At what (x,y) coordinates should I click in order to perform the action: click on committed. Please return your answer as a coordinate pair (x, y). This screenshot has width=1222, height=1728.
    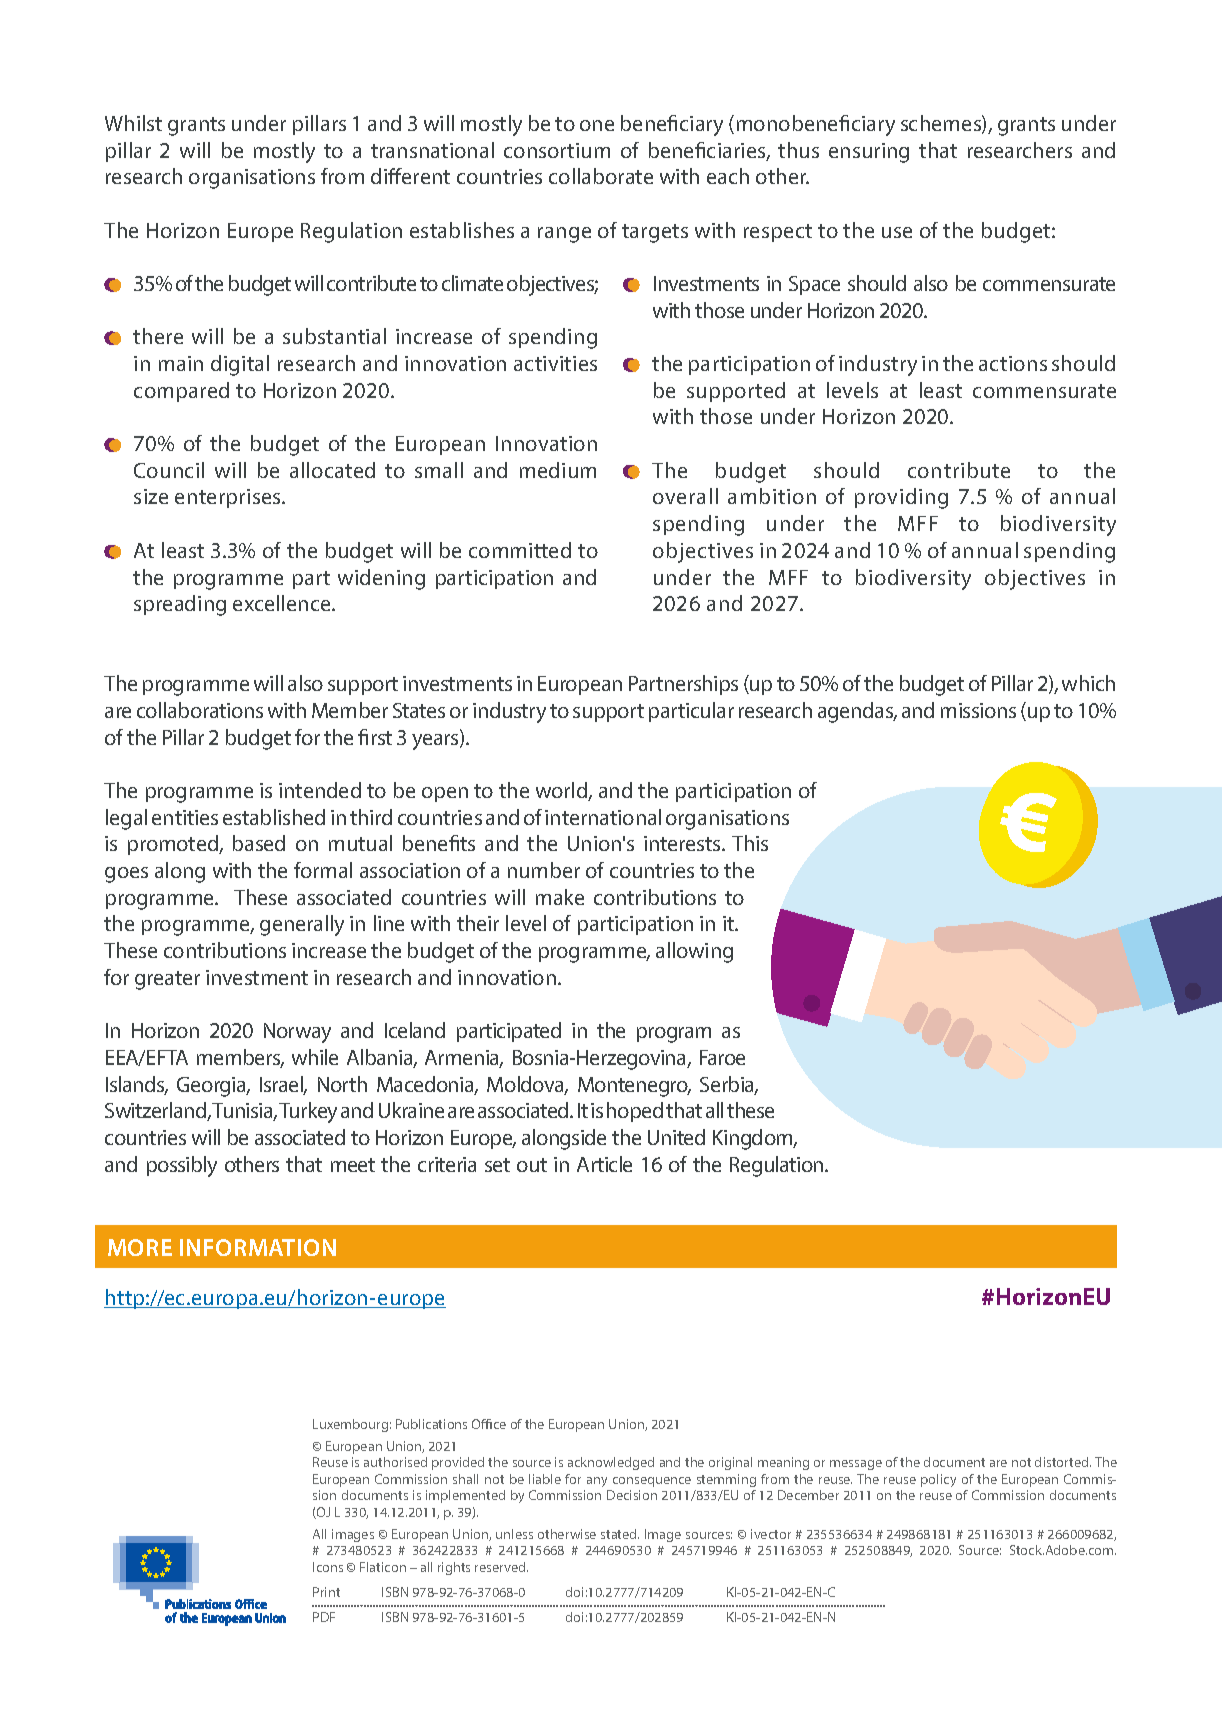
    Looking at the image, I should click on (520, 550).
